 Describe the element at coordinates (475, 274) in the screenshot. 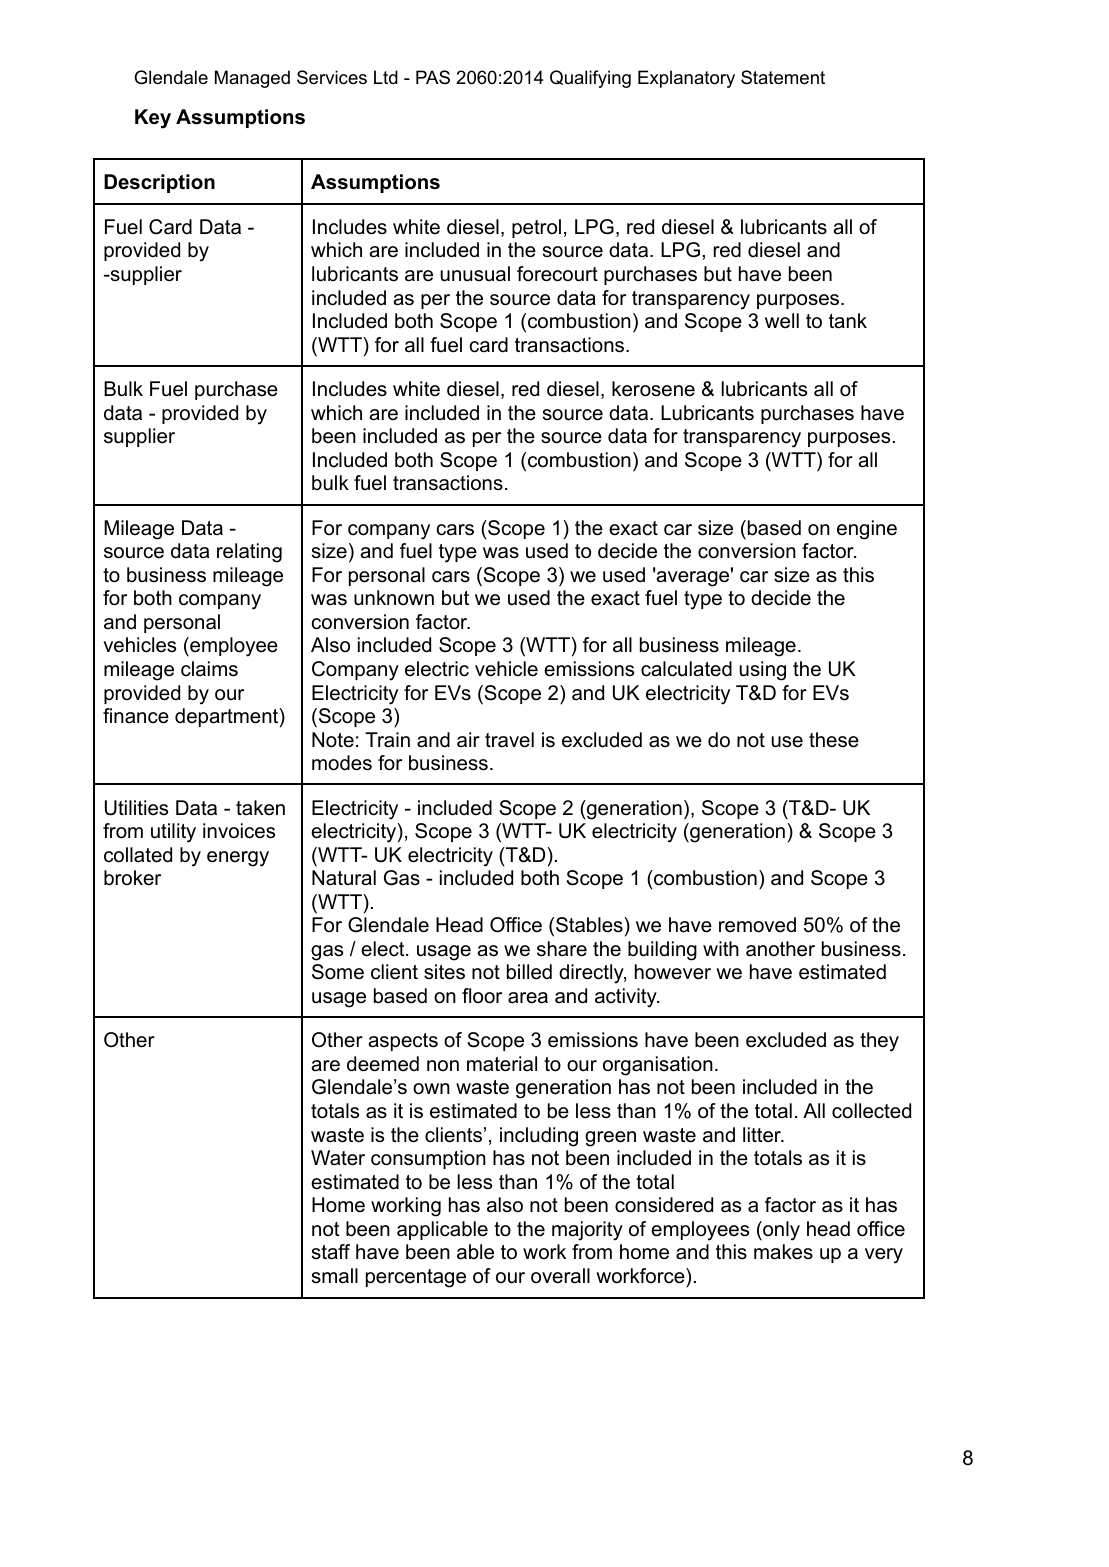

I see `unusual` at that location.
